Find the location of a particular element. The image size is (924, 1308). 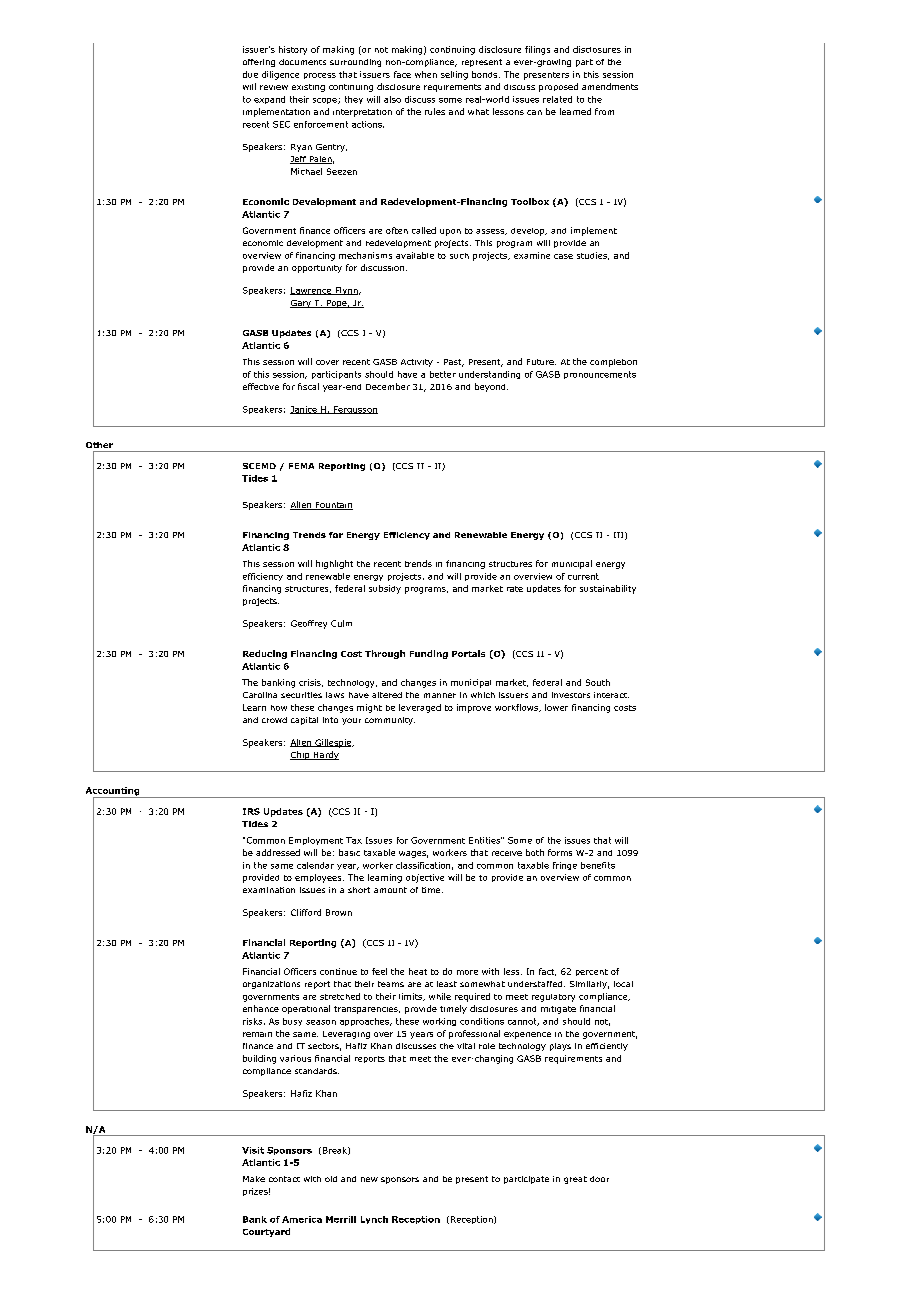

examination is located at coordinates (269, 890).
